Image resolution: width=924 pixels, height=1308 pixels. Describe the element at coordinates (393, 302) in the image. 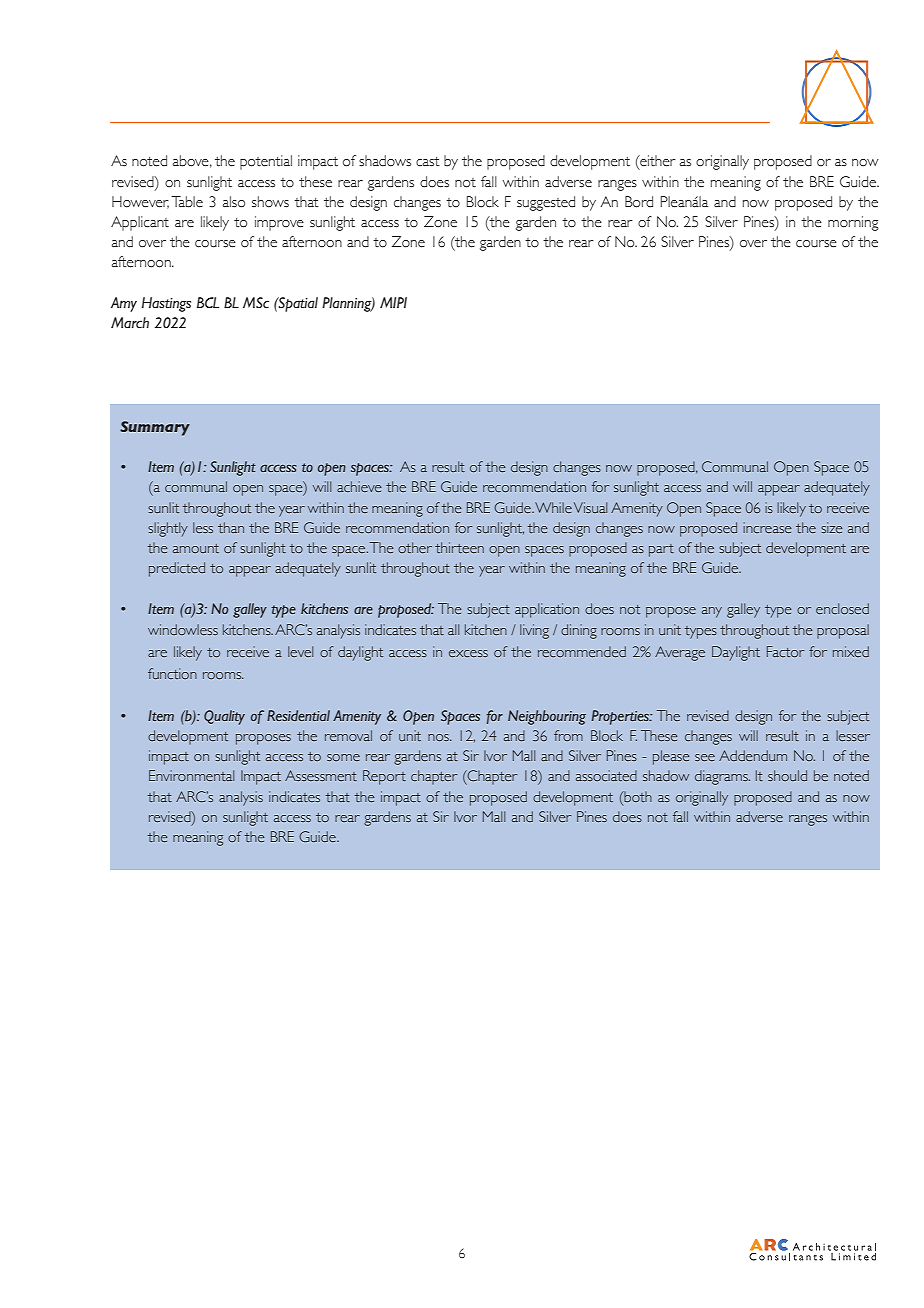

I see `MIPI` at that location.
